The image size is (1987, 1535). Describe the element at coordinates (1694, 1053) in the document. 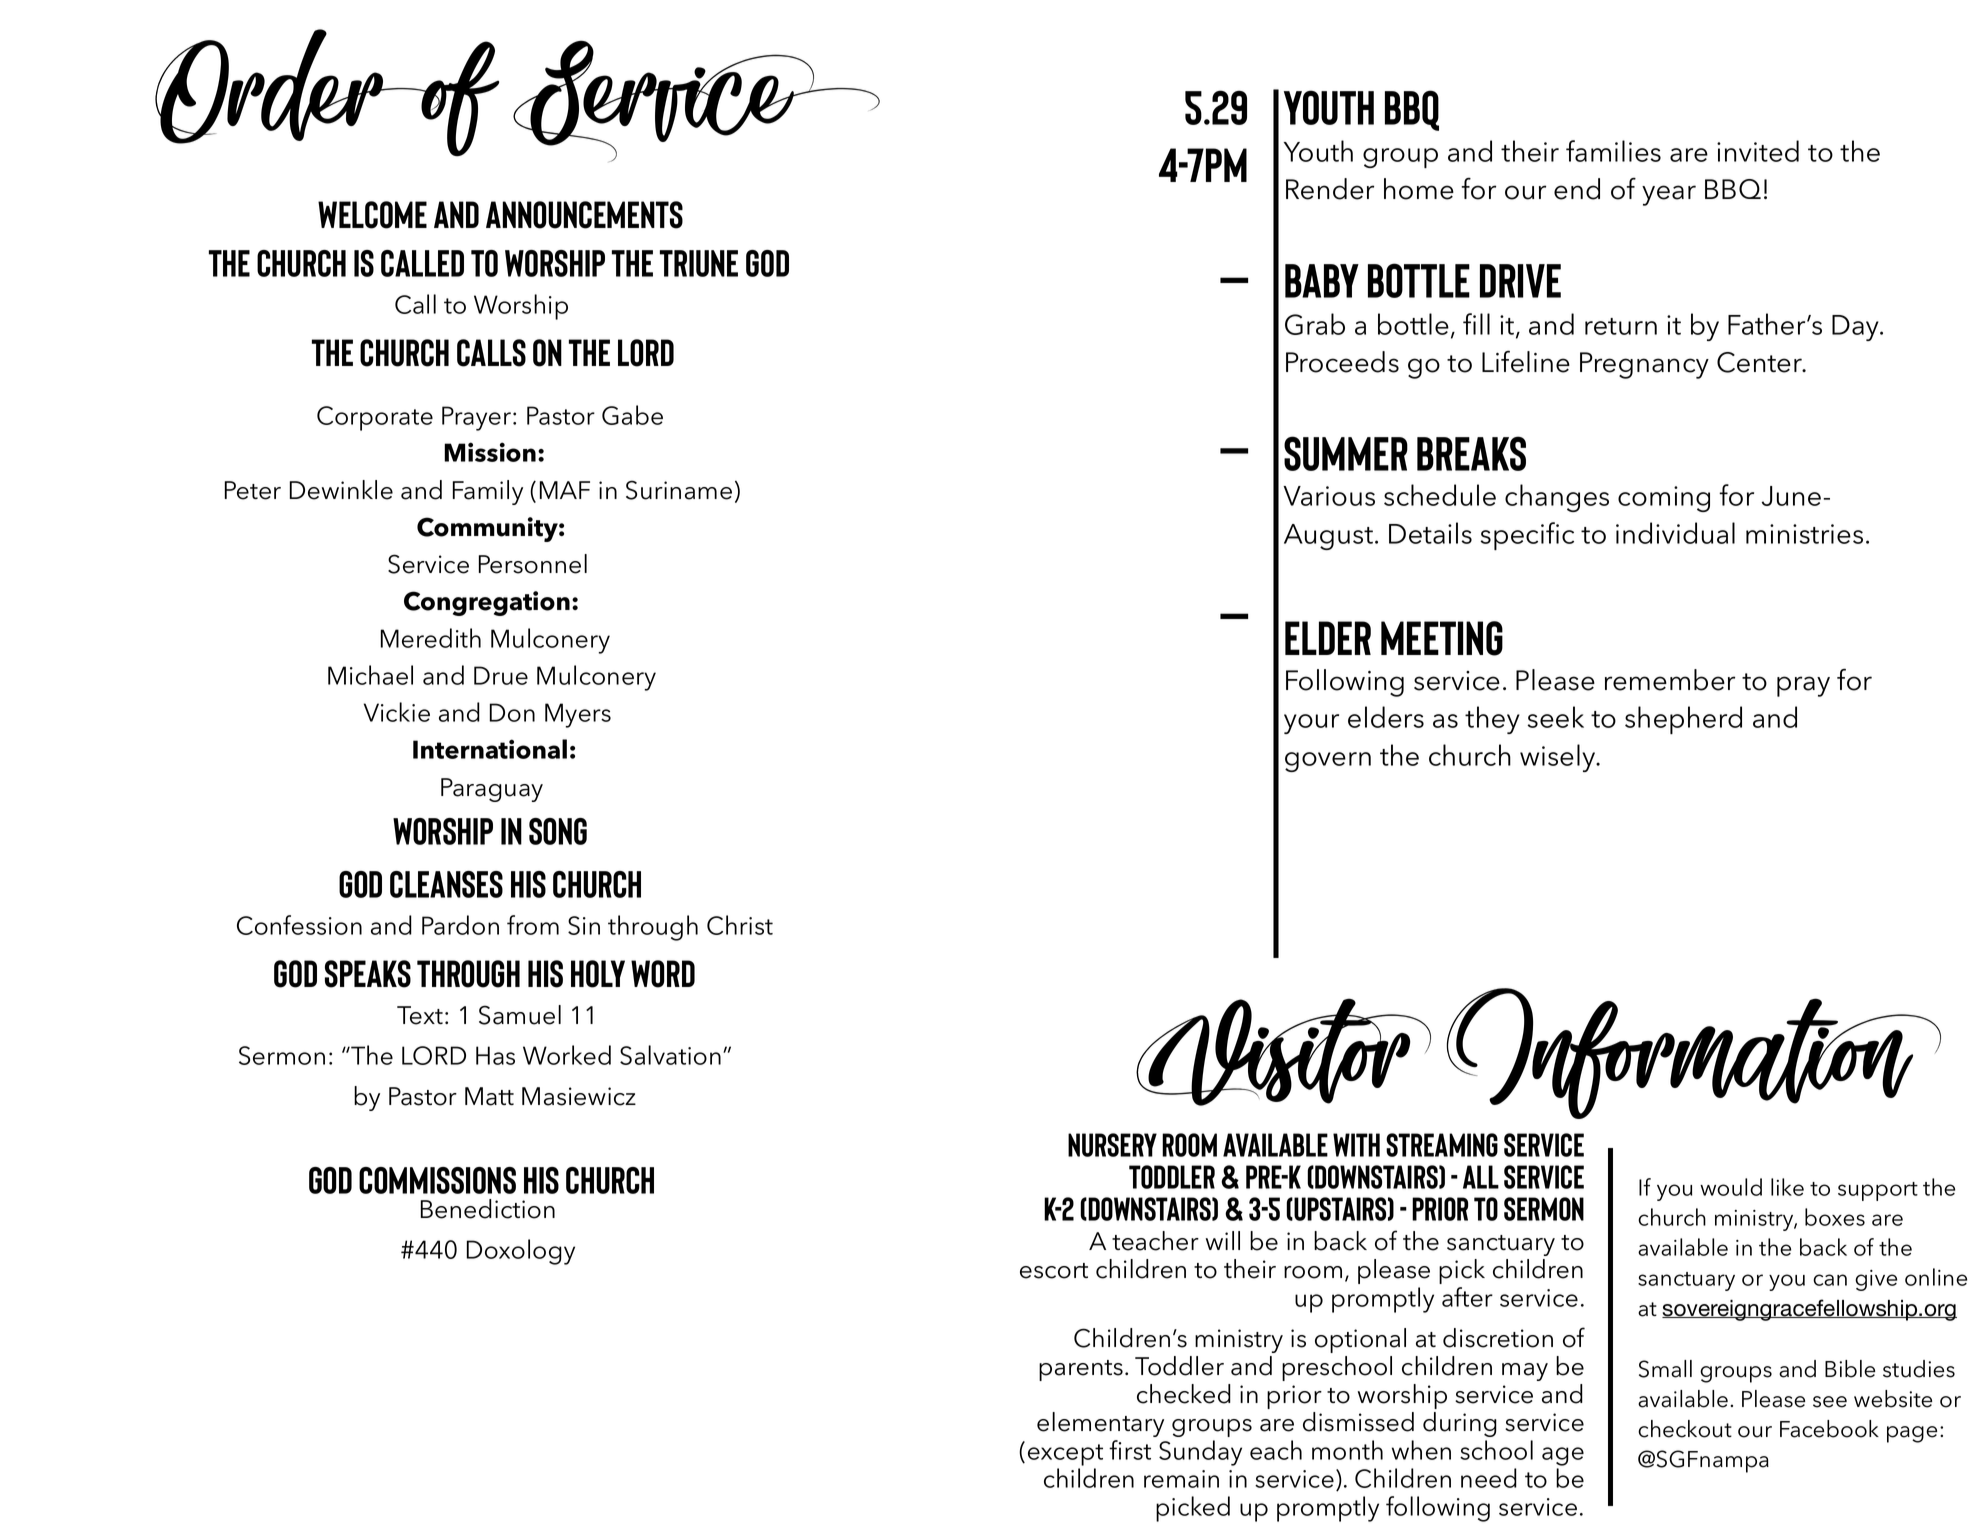

I see `Information` at that location.
